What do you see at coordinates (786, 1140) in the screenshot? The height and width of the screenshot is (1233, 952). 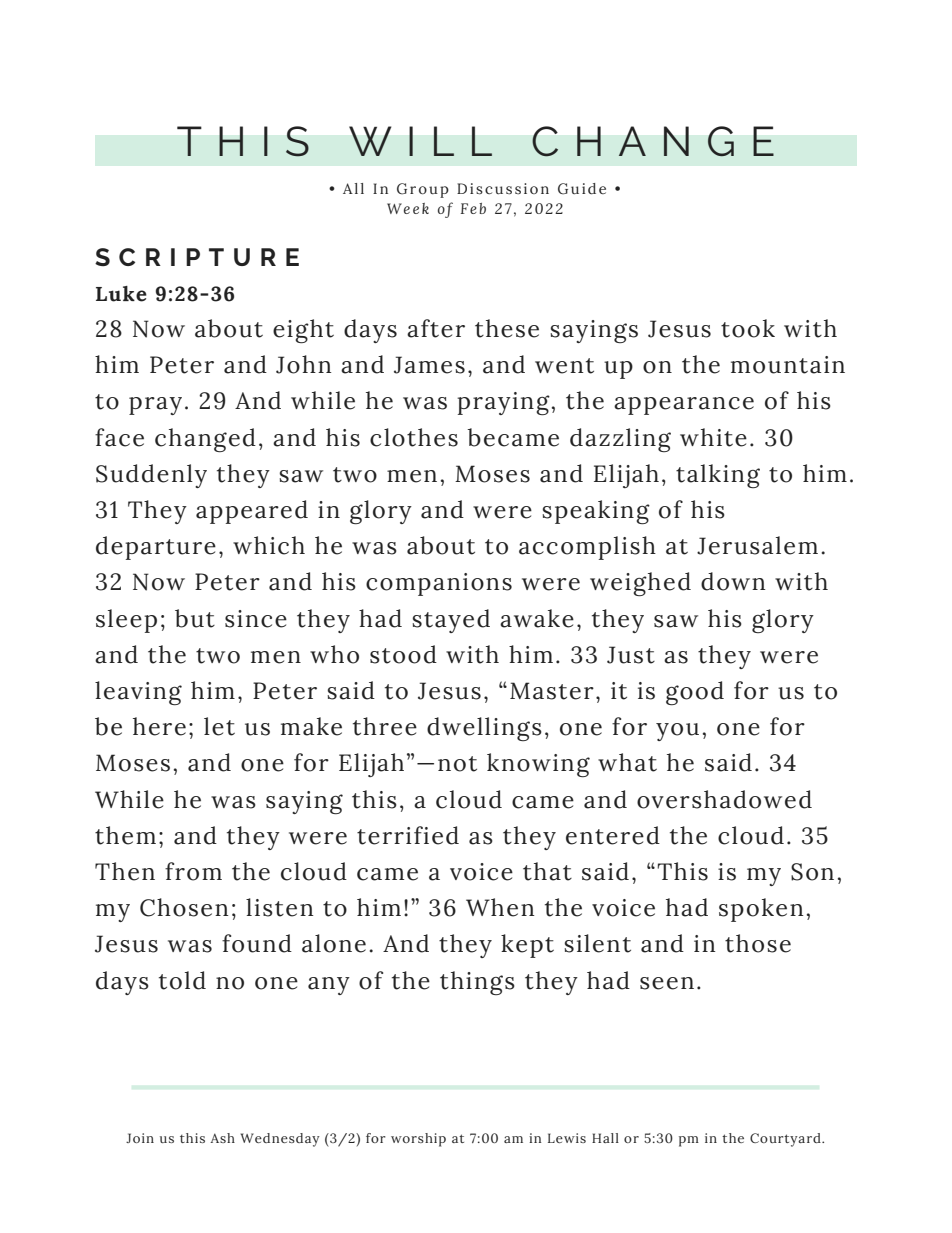 I see `Courtyard` at bounding box center [786, 1140].
